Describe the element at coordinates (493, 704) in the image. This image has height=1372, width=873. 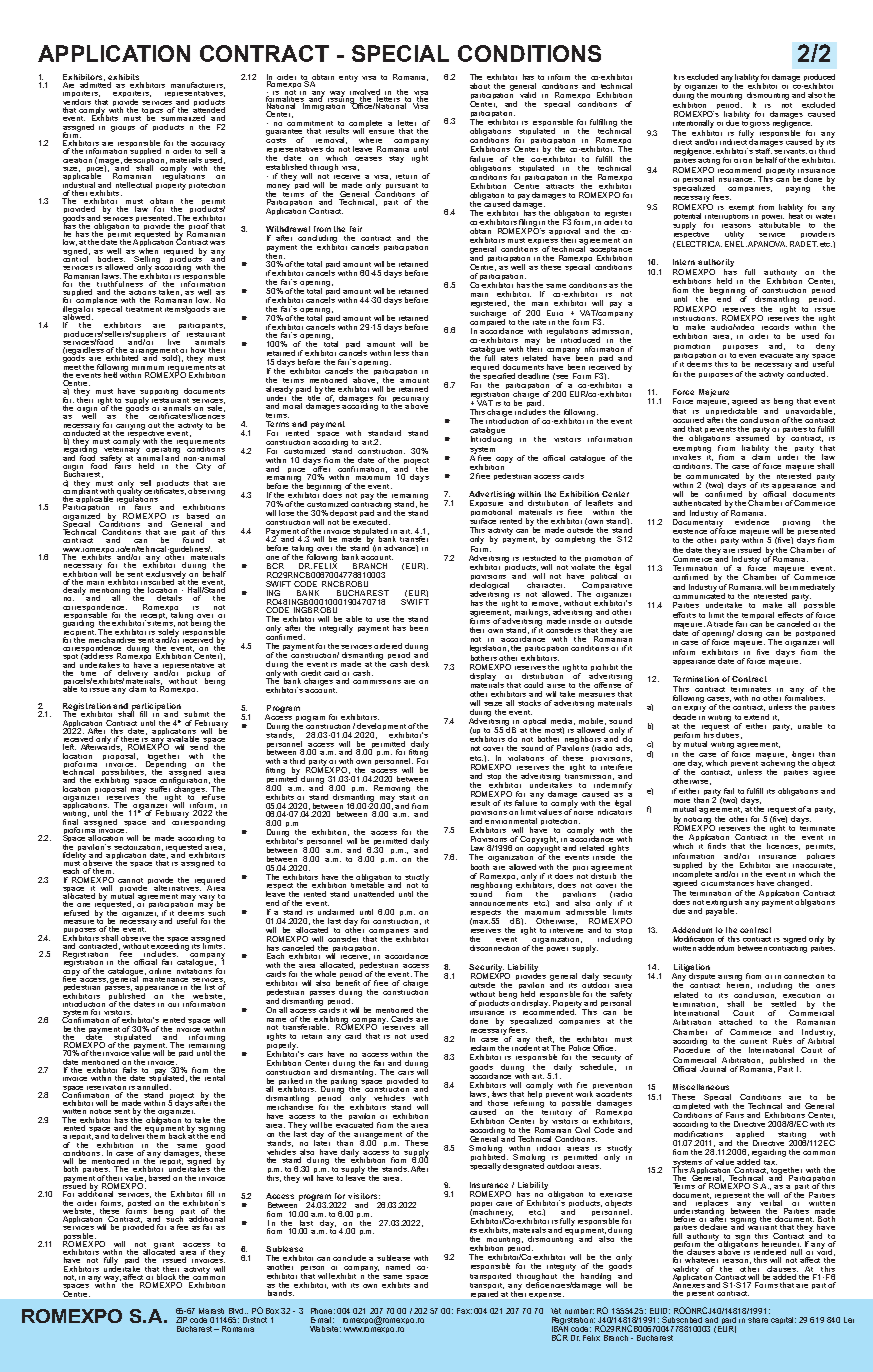
I see `seize` at that location.
